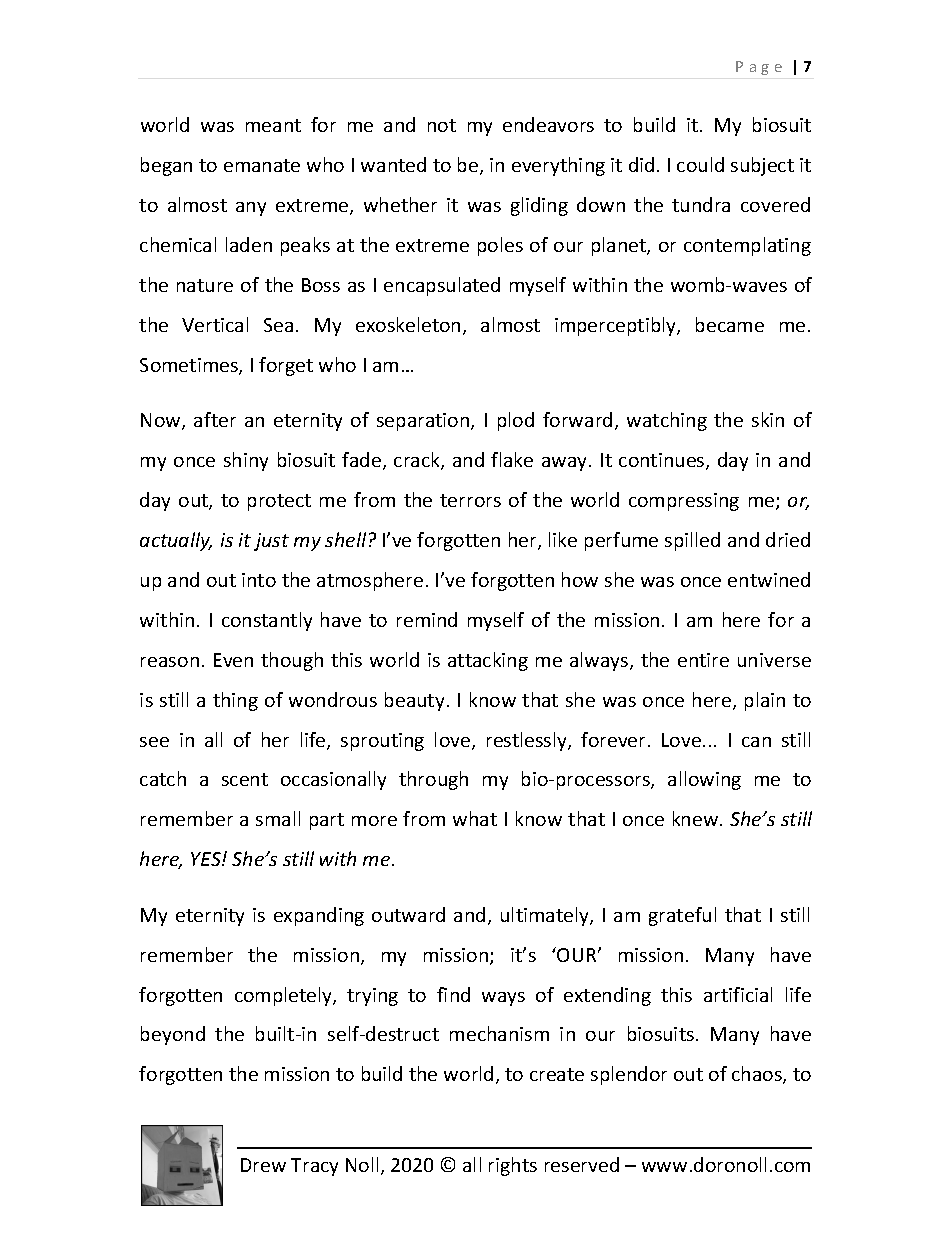 The height and width of the screenshot is (1233, 952). What do you see at coordinates (512, 459) in the screenshot?
I see `flake` at bounding box center [512, 459].
